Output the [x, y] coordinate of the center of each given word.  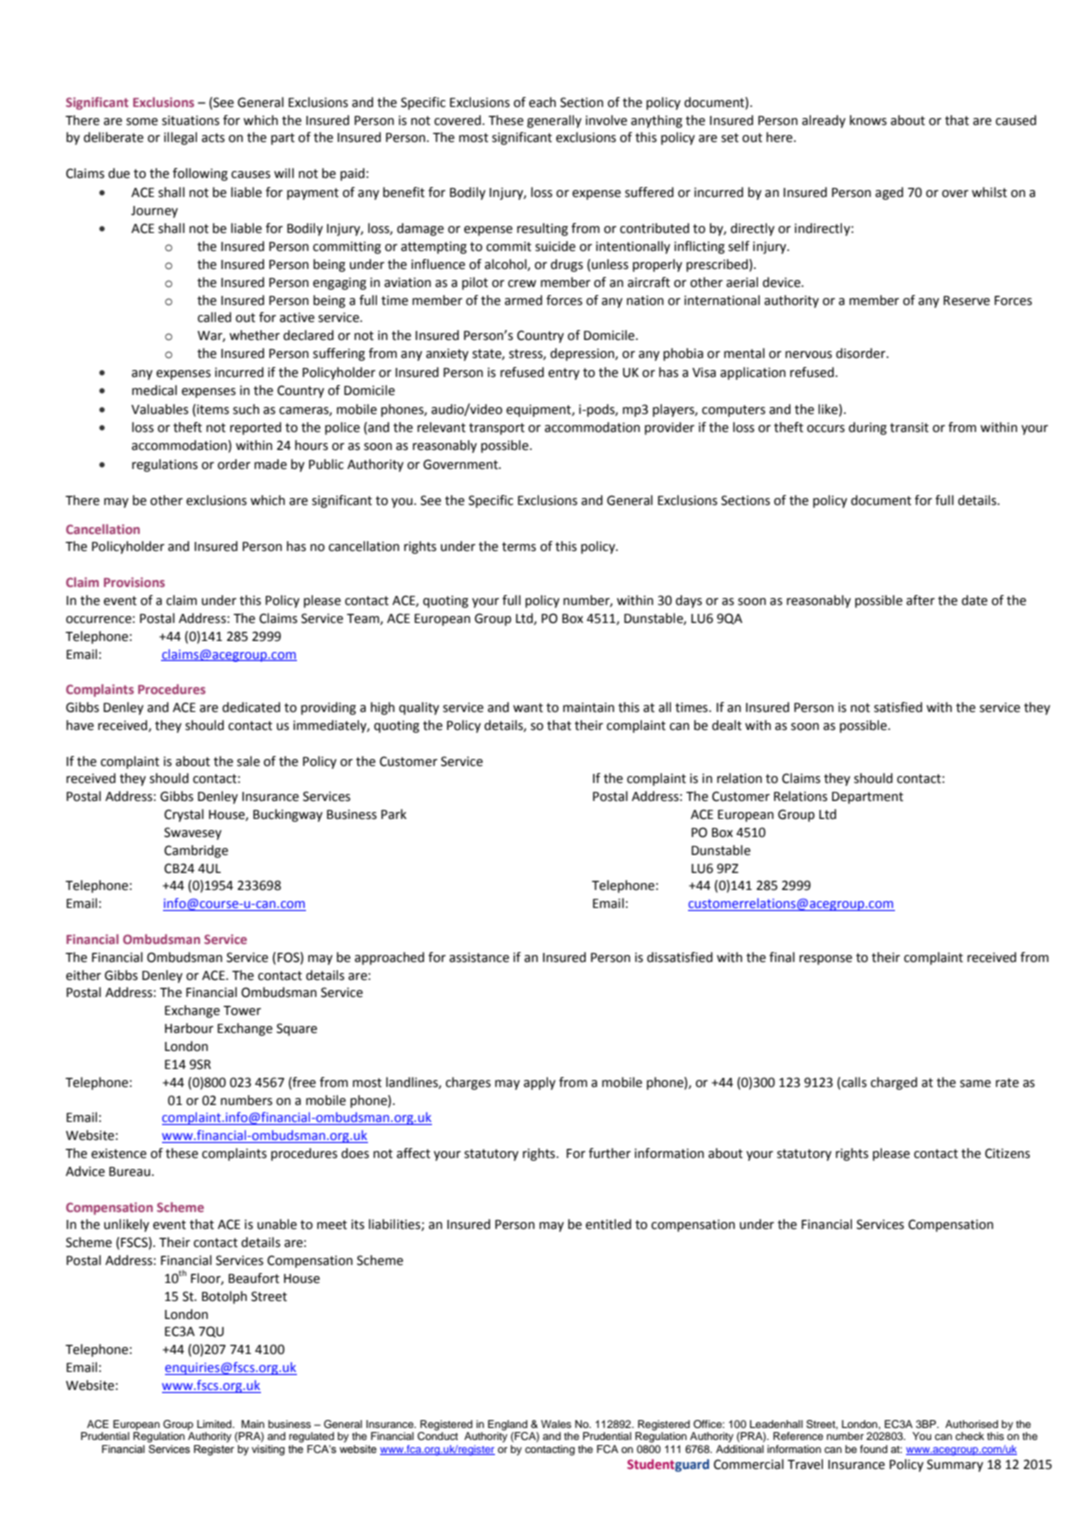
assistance [479, 957]
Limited [215, 1424]
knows [868, 120]
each [542, 102]
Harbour [189, 1028]
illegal [180, 138]
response [825, 960]
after [920, 600]
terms [519, 547]
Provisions [134, 582]
